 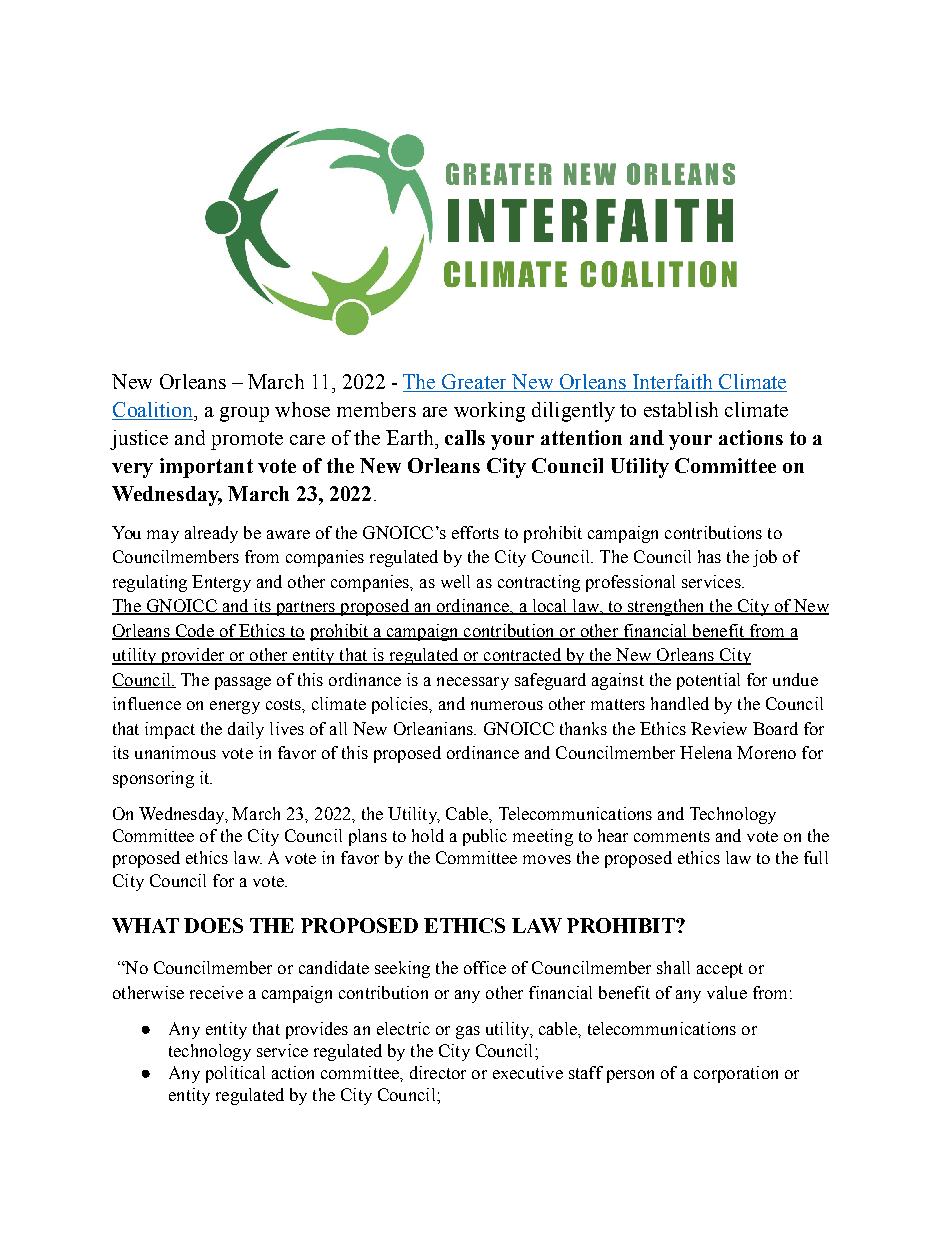 I want to click on working, so click(x=489, y=412).
